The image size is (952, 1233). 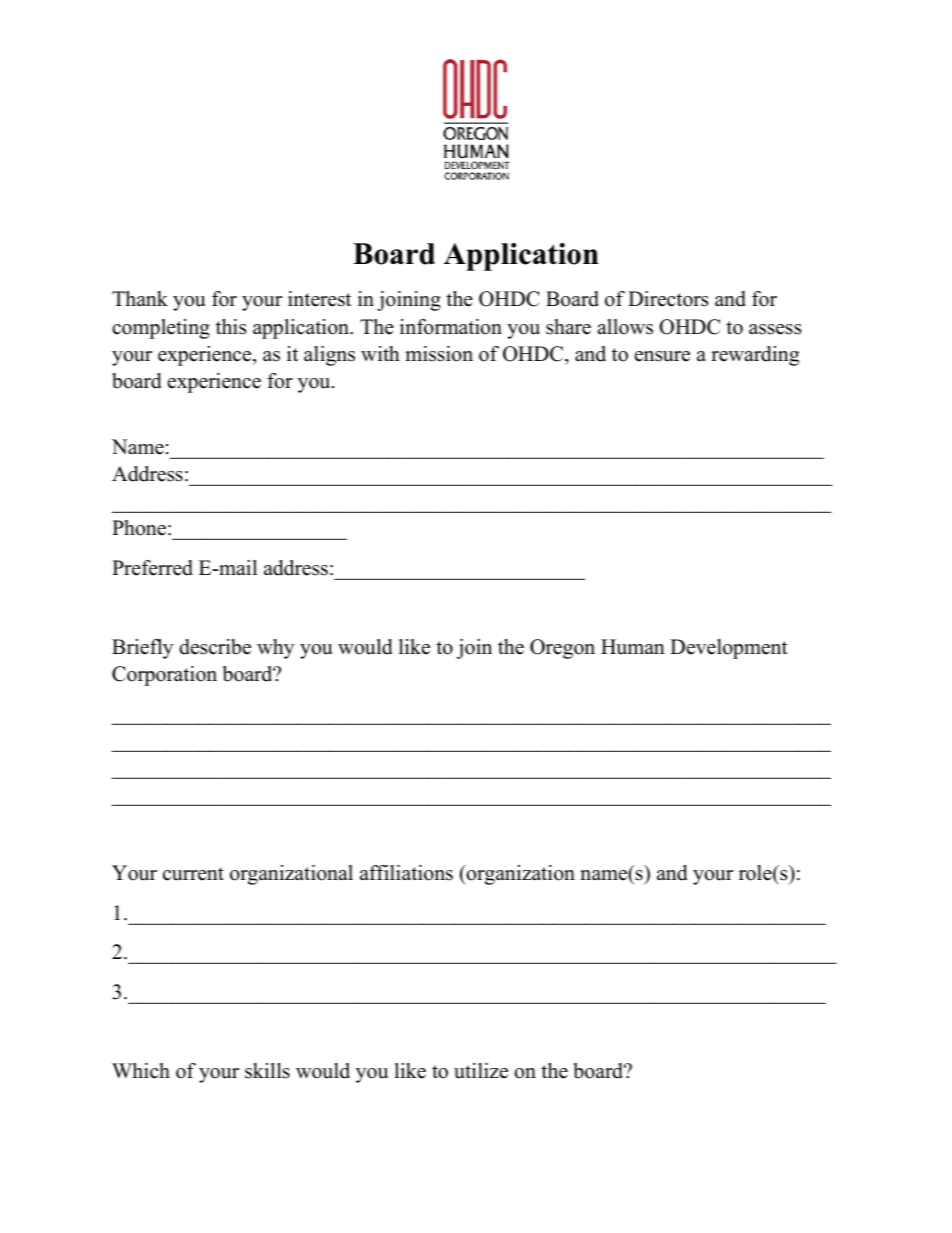 I want to click on Directors, so click(x=668, y=299).
